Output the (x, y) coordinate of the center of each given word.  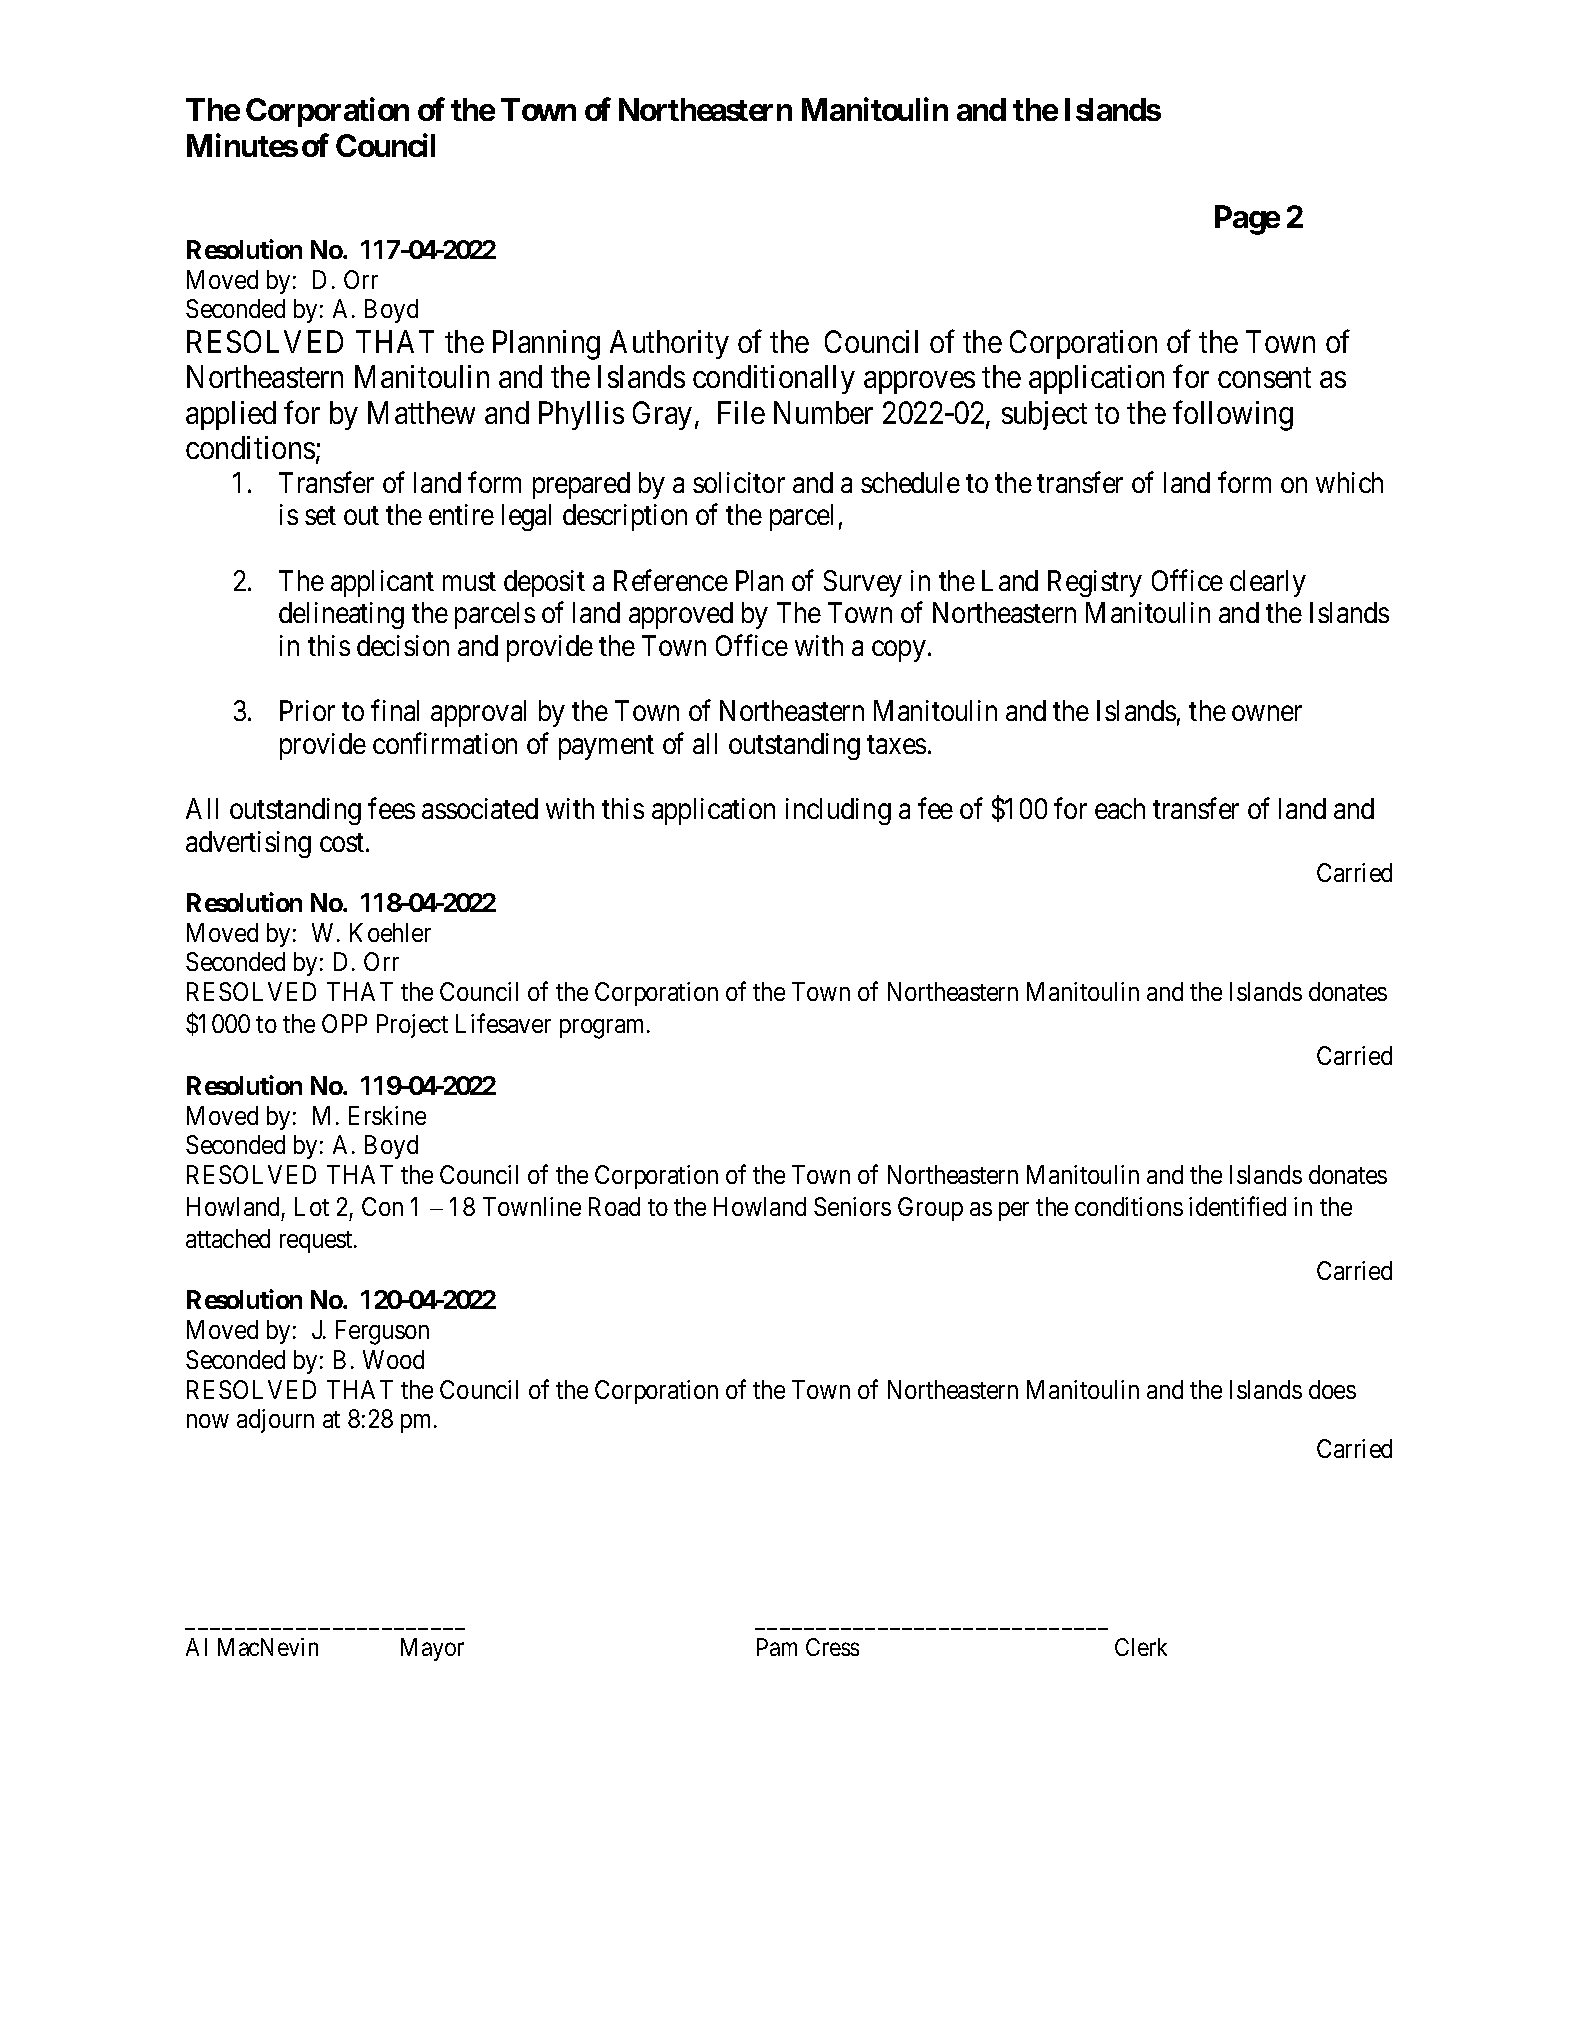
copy (898, 651)
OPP (344, 1023)
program (604, 1029)
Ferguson (382, 1332)
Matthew (421, 412)
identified (1237, 1206)
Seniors (852, 1206)
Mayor (432, 1649)
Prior (307, 710)
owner (1267, 713)
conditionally (774, 379)
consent (1264, 378)
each (1120, 808)
